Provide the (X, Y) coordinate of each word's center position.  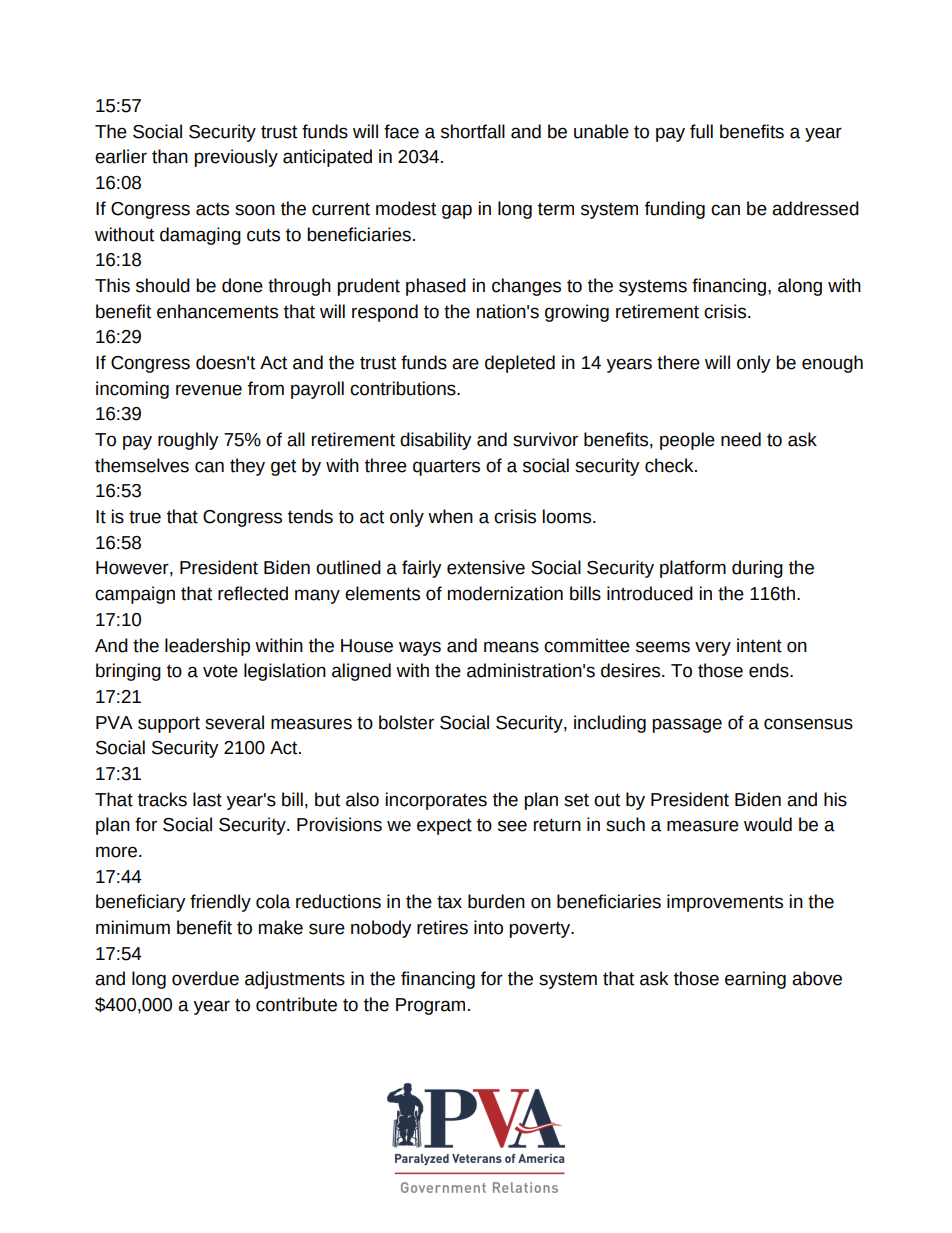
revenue (209, 390)
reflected (253, 593)
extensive (486, 567)
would (768, 824)
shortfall (473, 131)
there (678, 362)
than (170, 156)
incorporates (436, 801)
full (701, 131)
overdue (205, 978)
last (207, 799)
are (465, 364)
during (757, 569)
